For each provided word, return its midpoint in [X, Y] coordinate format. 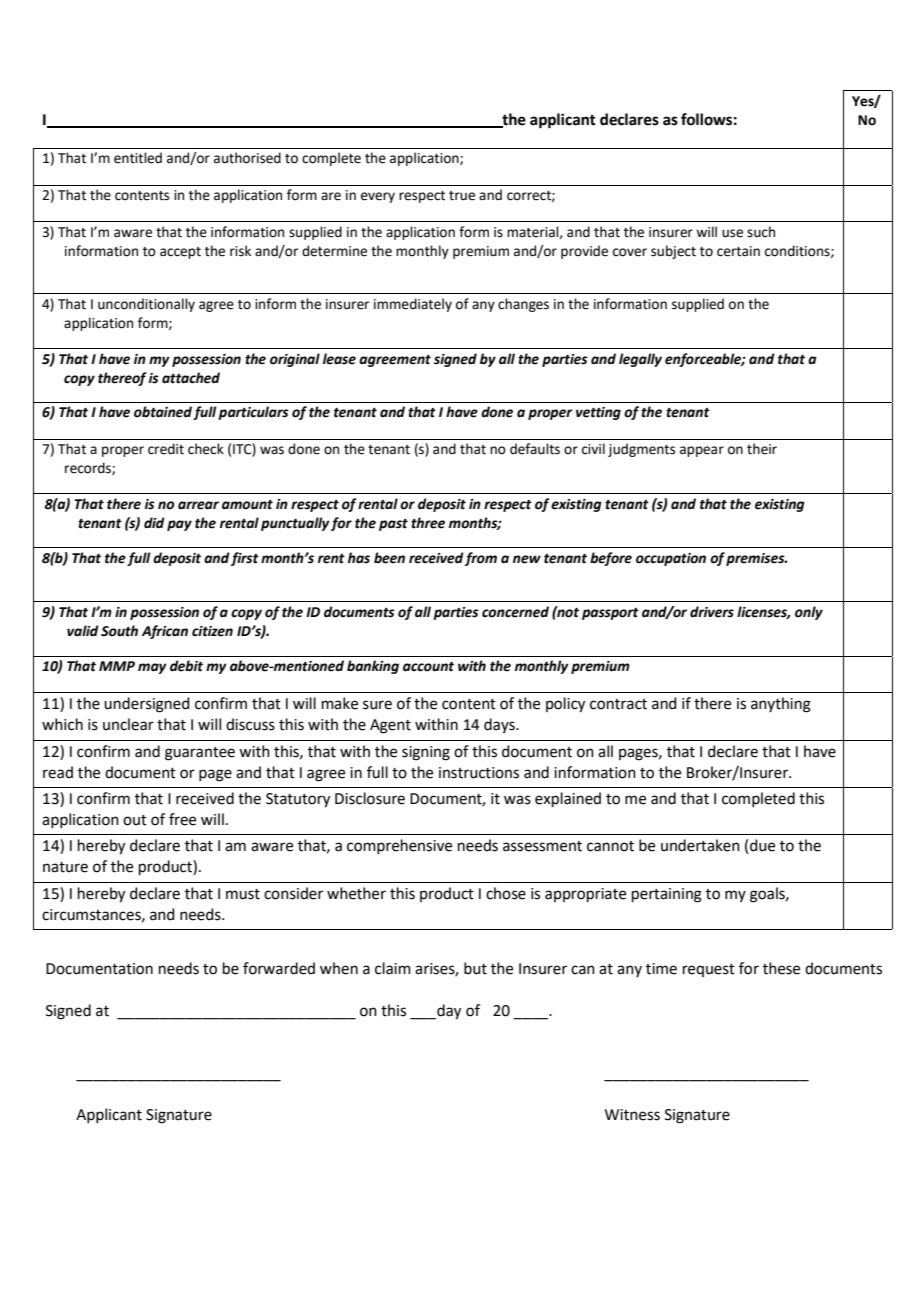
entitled [138, 158]
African [165, 632]
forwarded [279, 968]
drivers [712, 612]
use [732, 233]
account [428, 667]
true [462, 196]
